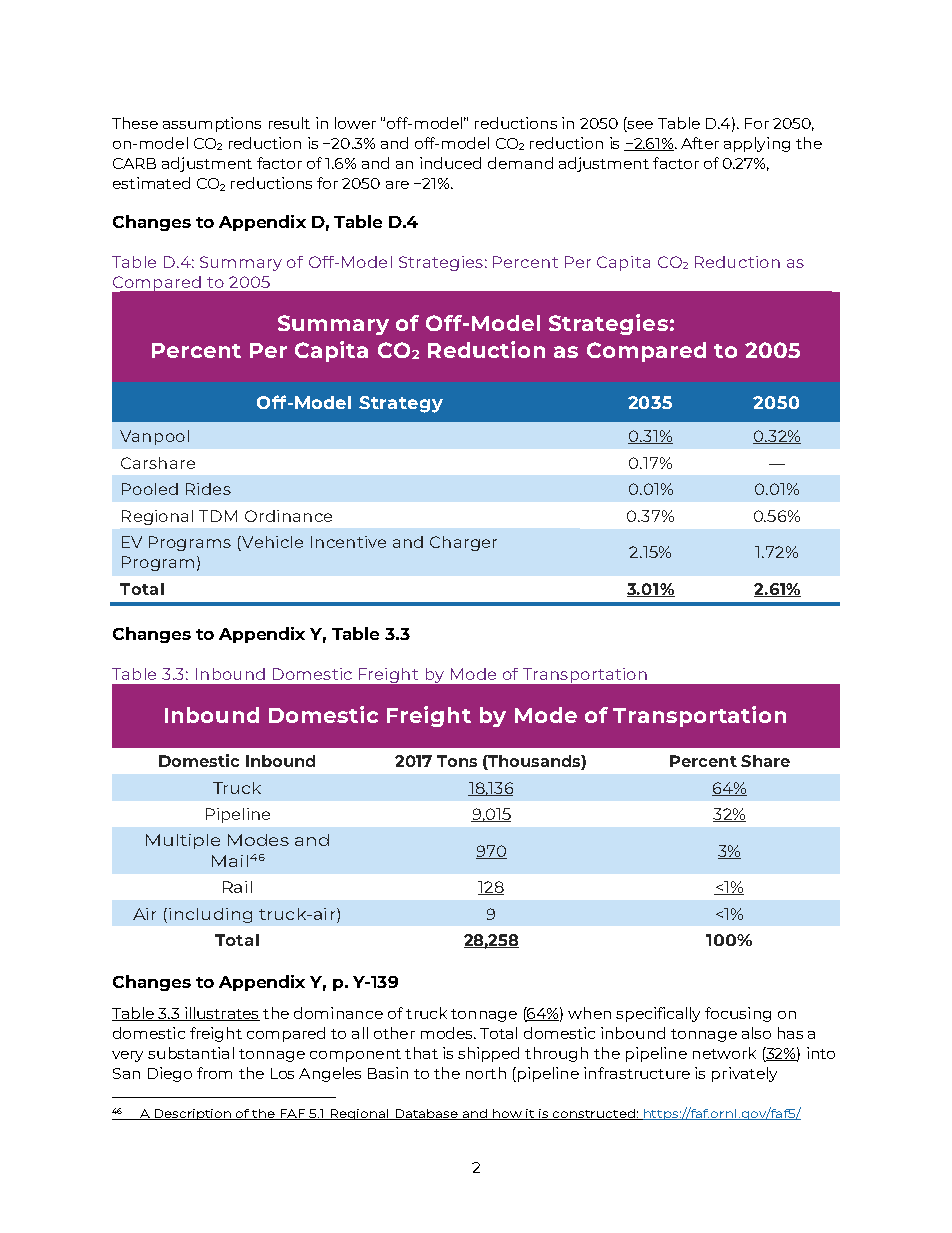 The width and height of the screenshot is (952, 1233). Describe the element at coordinates (738, 1014) in the screenshot. I see `focusing` at that location.
